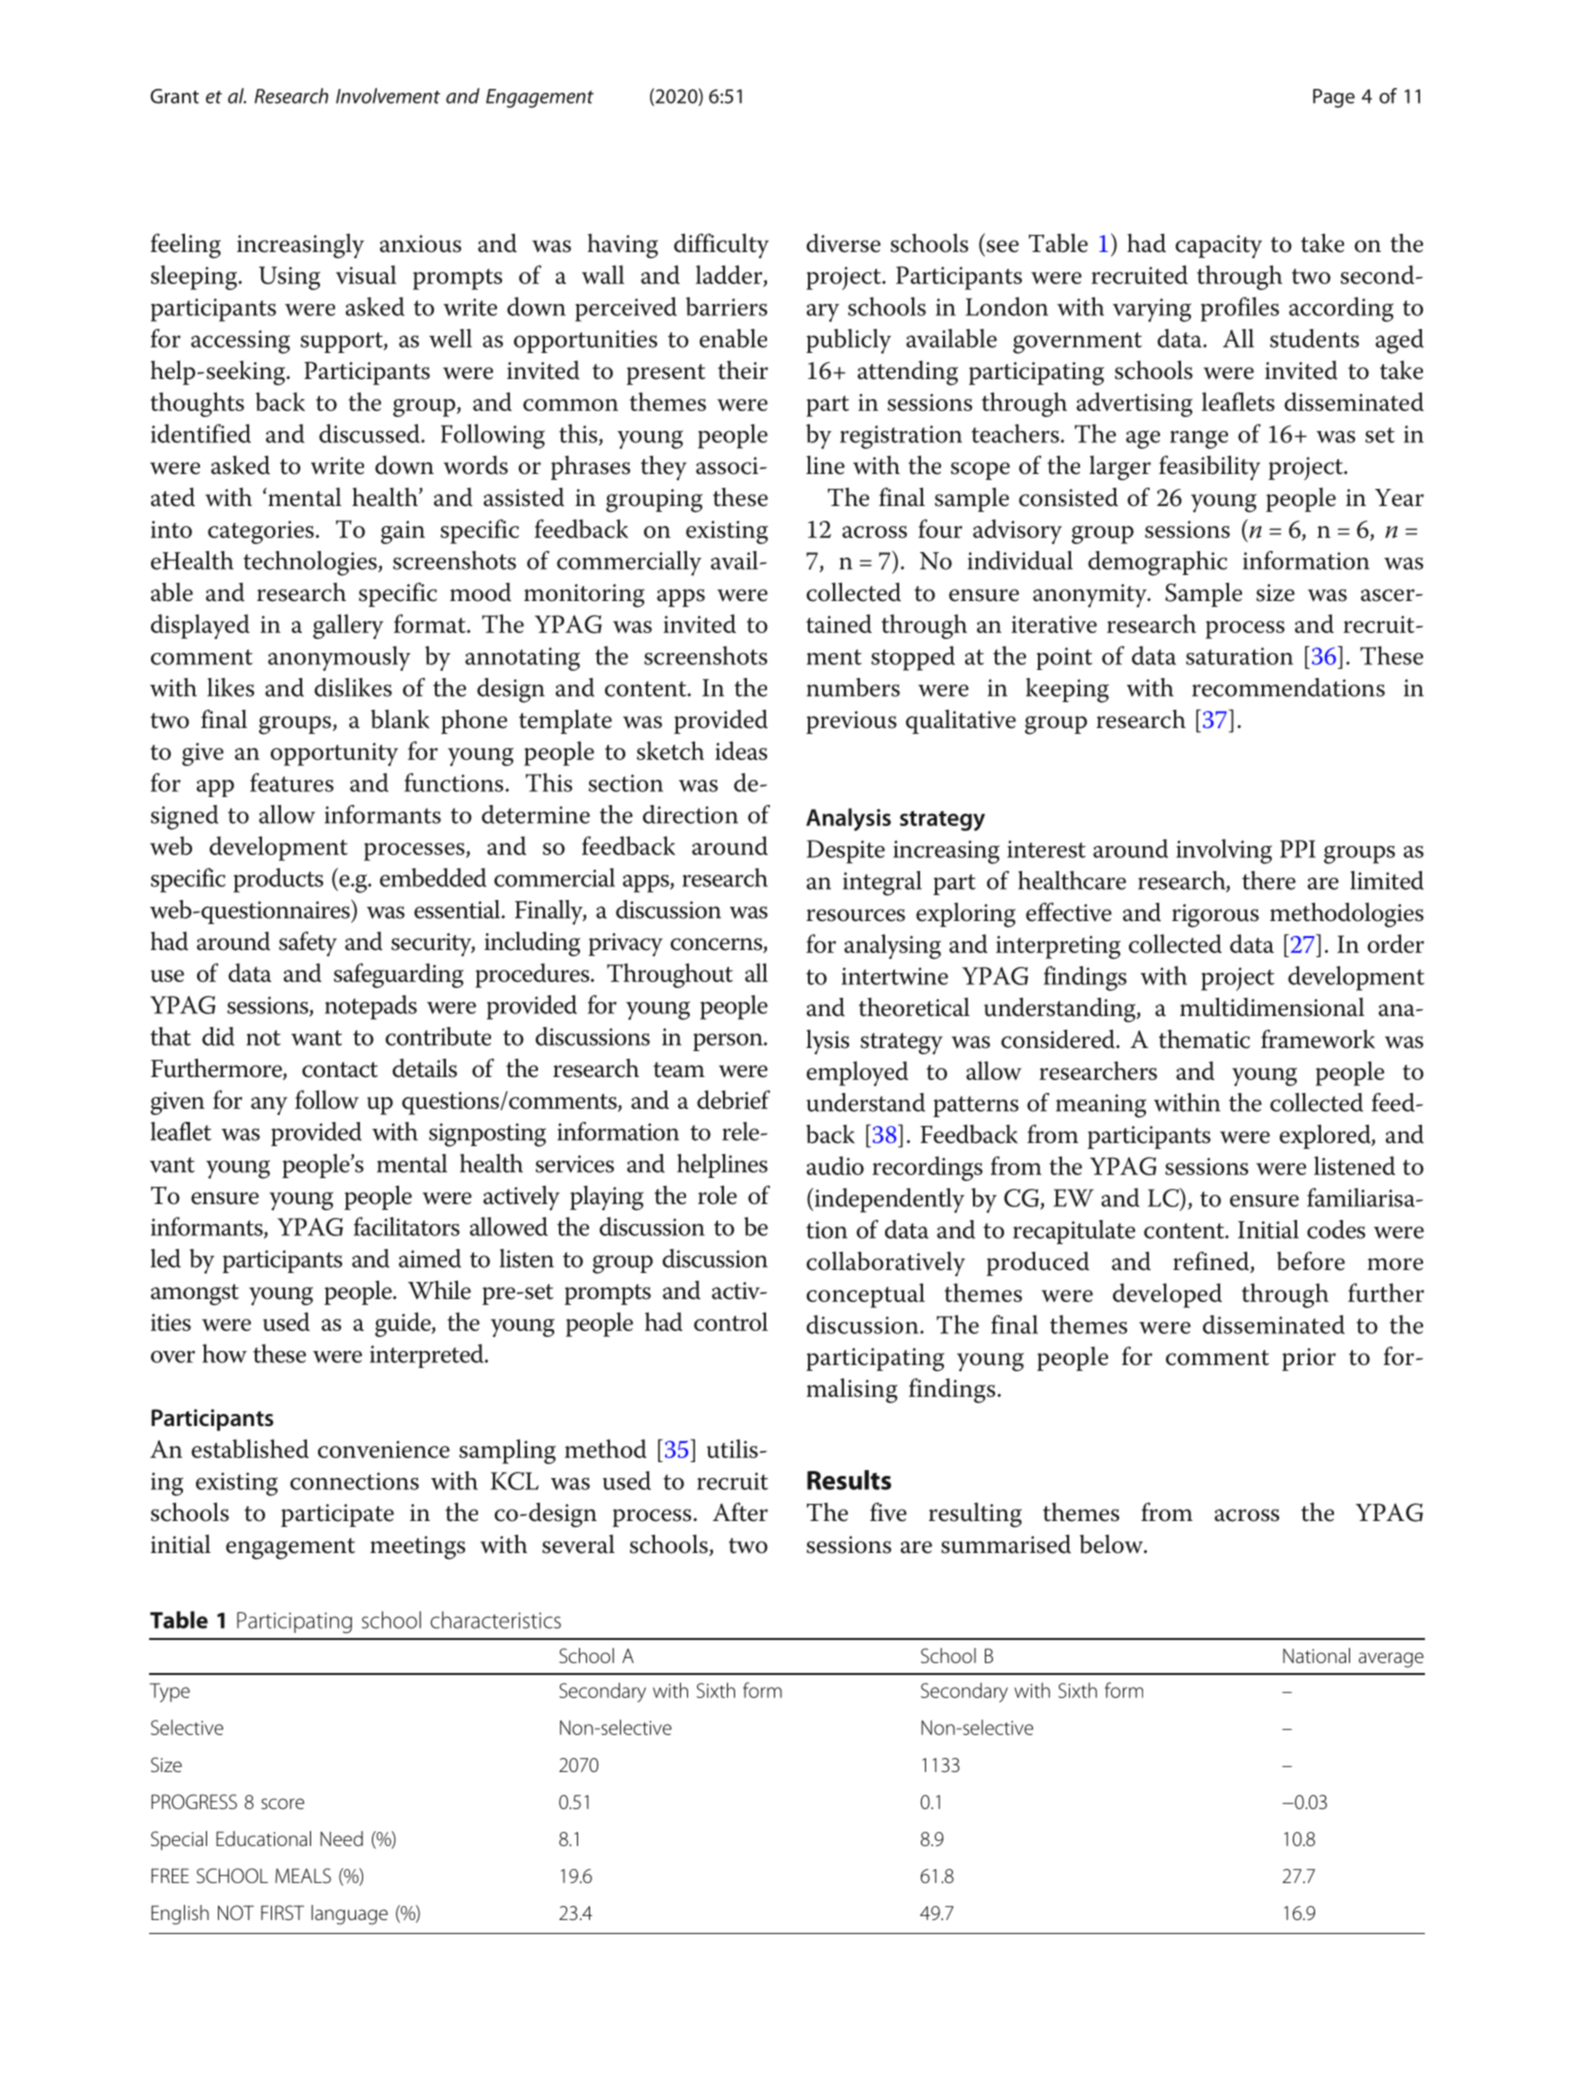 This screenshot has height=2091, width=1574. What do you see at coordinates (729, 1042) in the screenshot?
I see `person` at bounding box center [729, 1042].
